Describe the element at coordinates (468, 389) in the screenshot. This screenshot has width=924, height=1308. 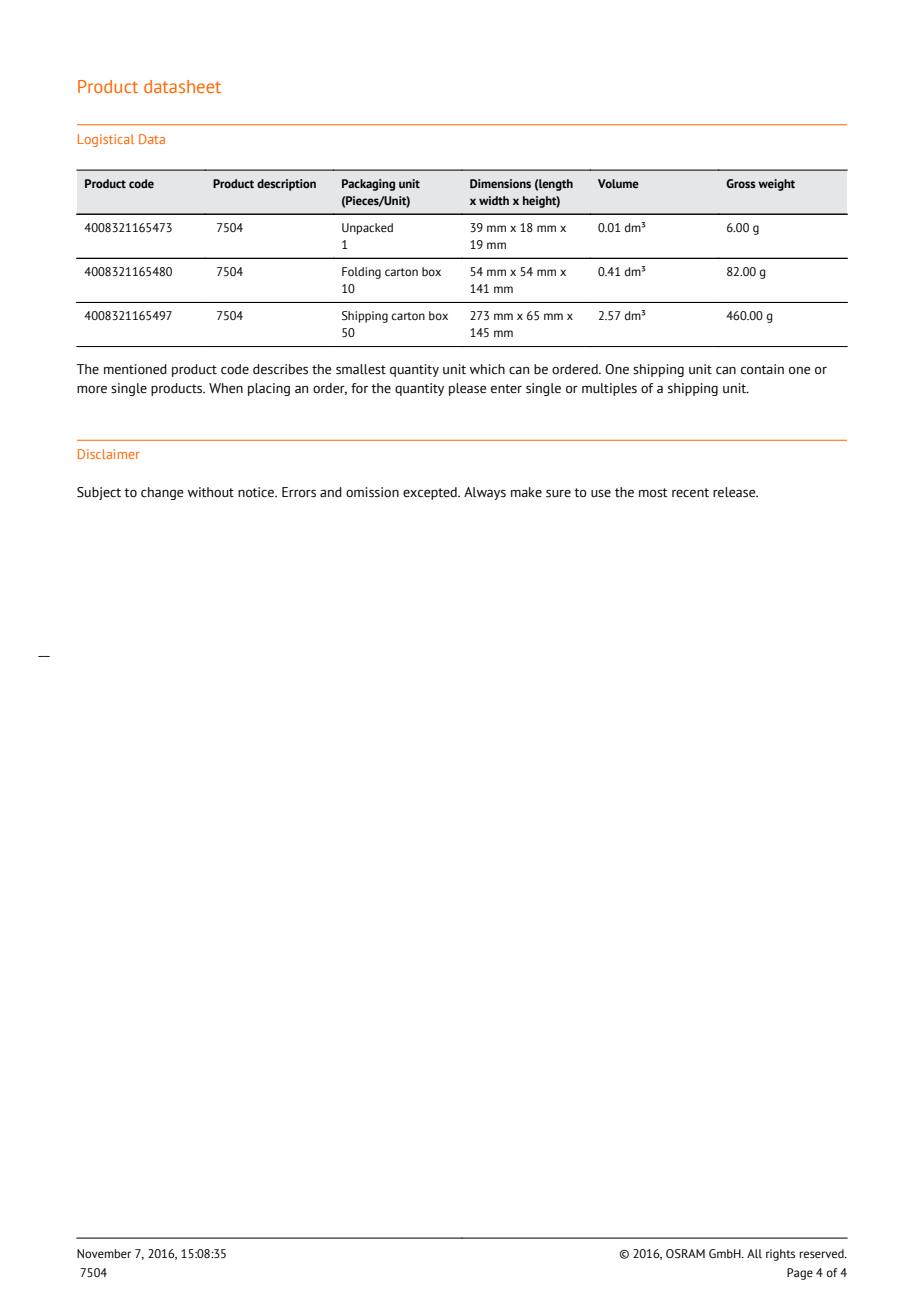
I see `please` at that location.
